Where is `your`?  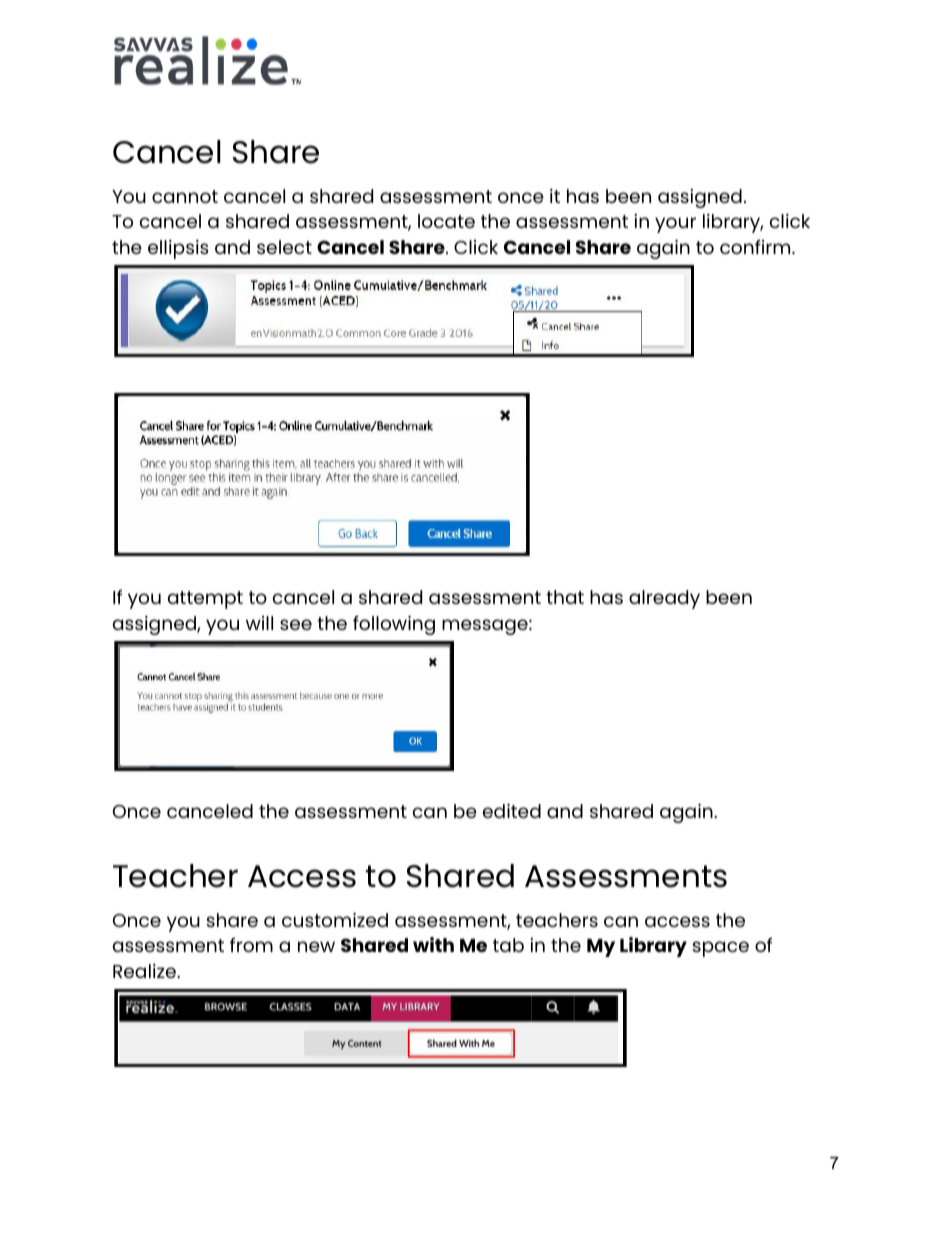 your is located at coordinates (675, 225).
